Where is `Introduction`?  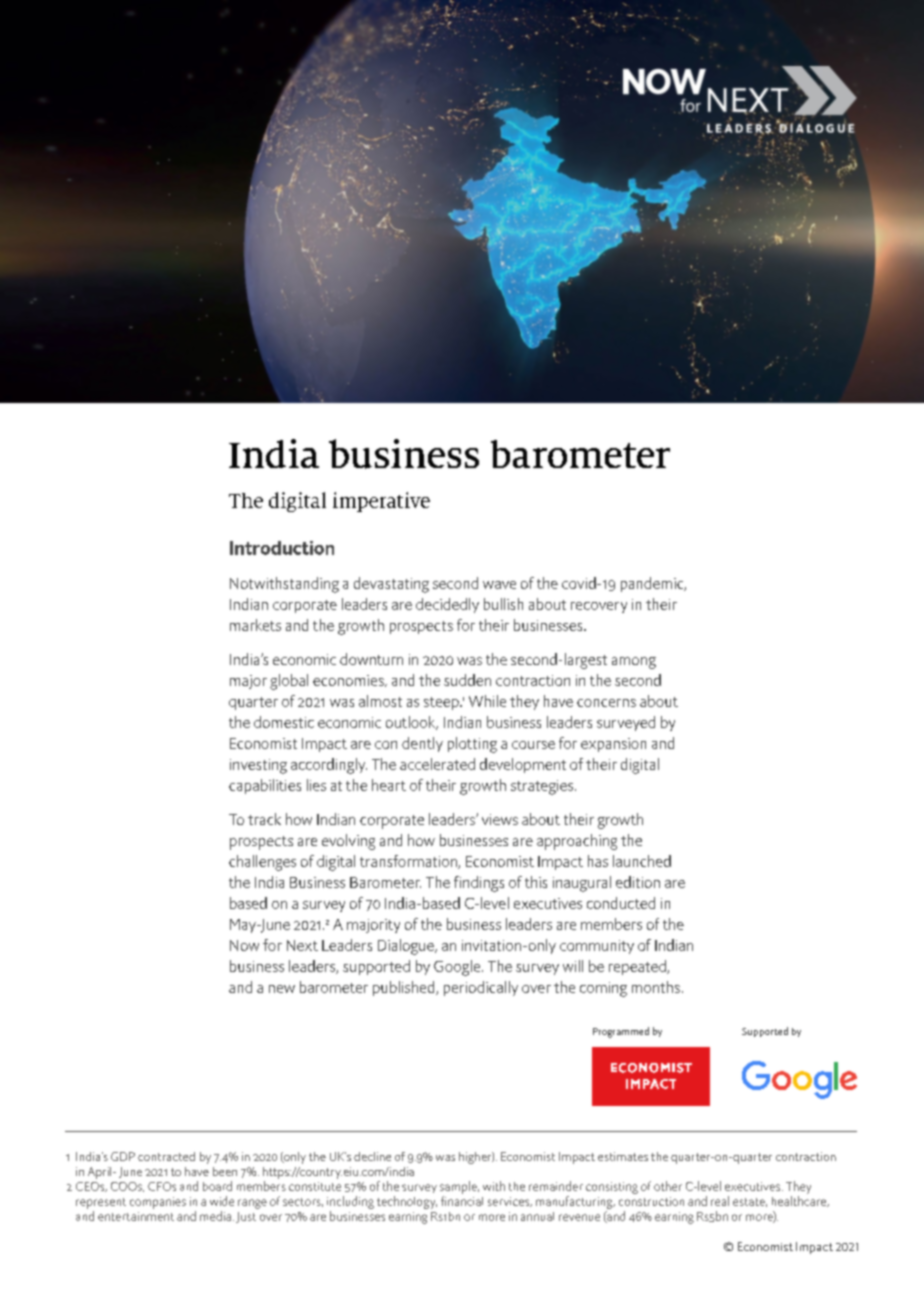 Introduction is located at coordinates (282, 548).
